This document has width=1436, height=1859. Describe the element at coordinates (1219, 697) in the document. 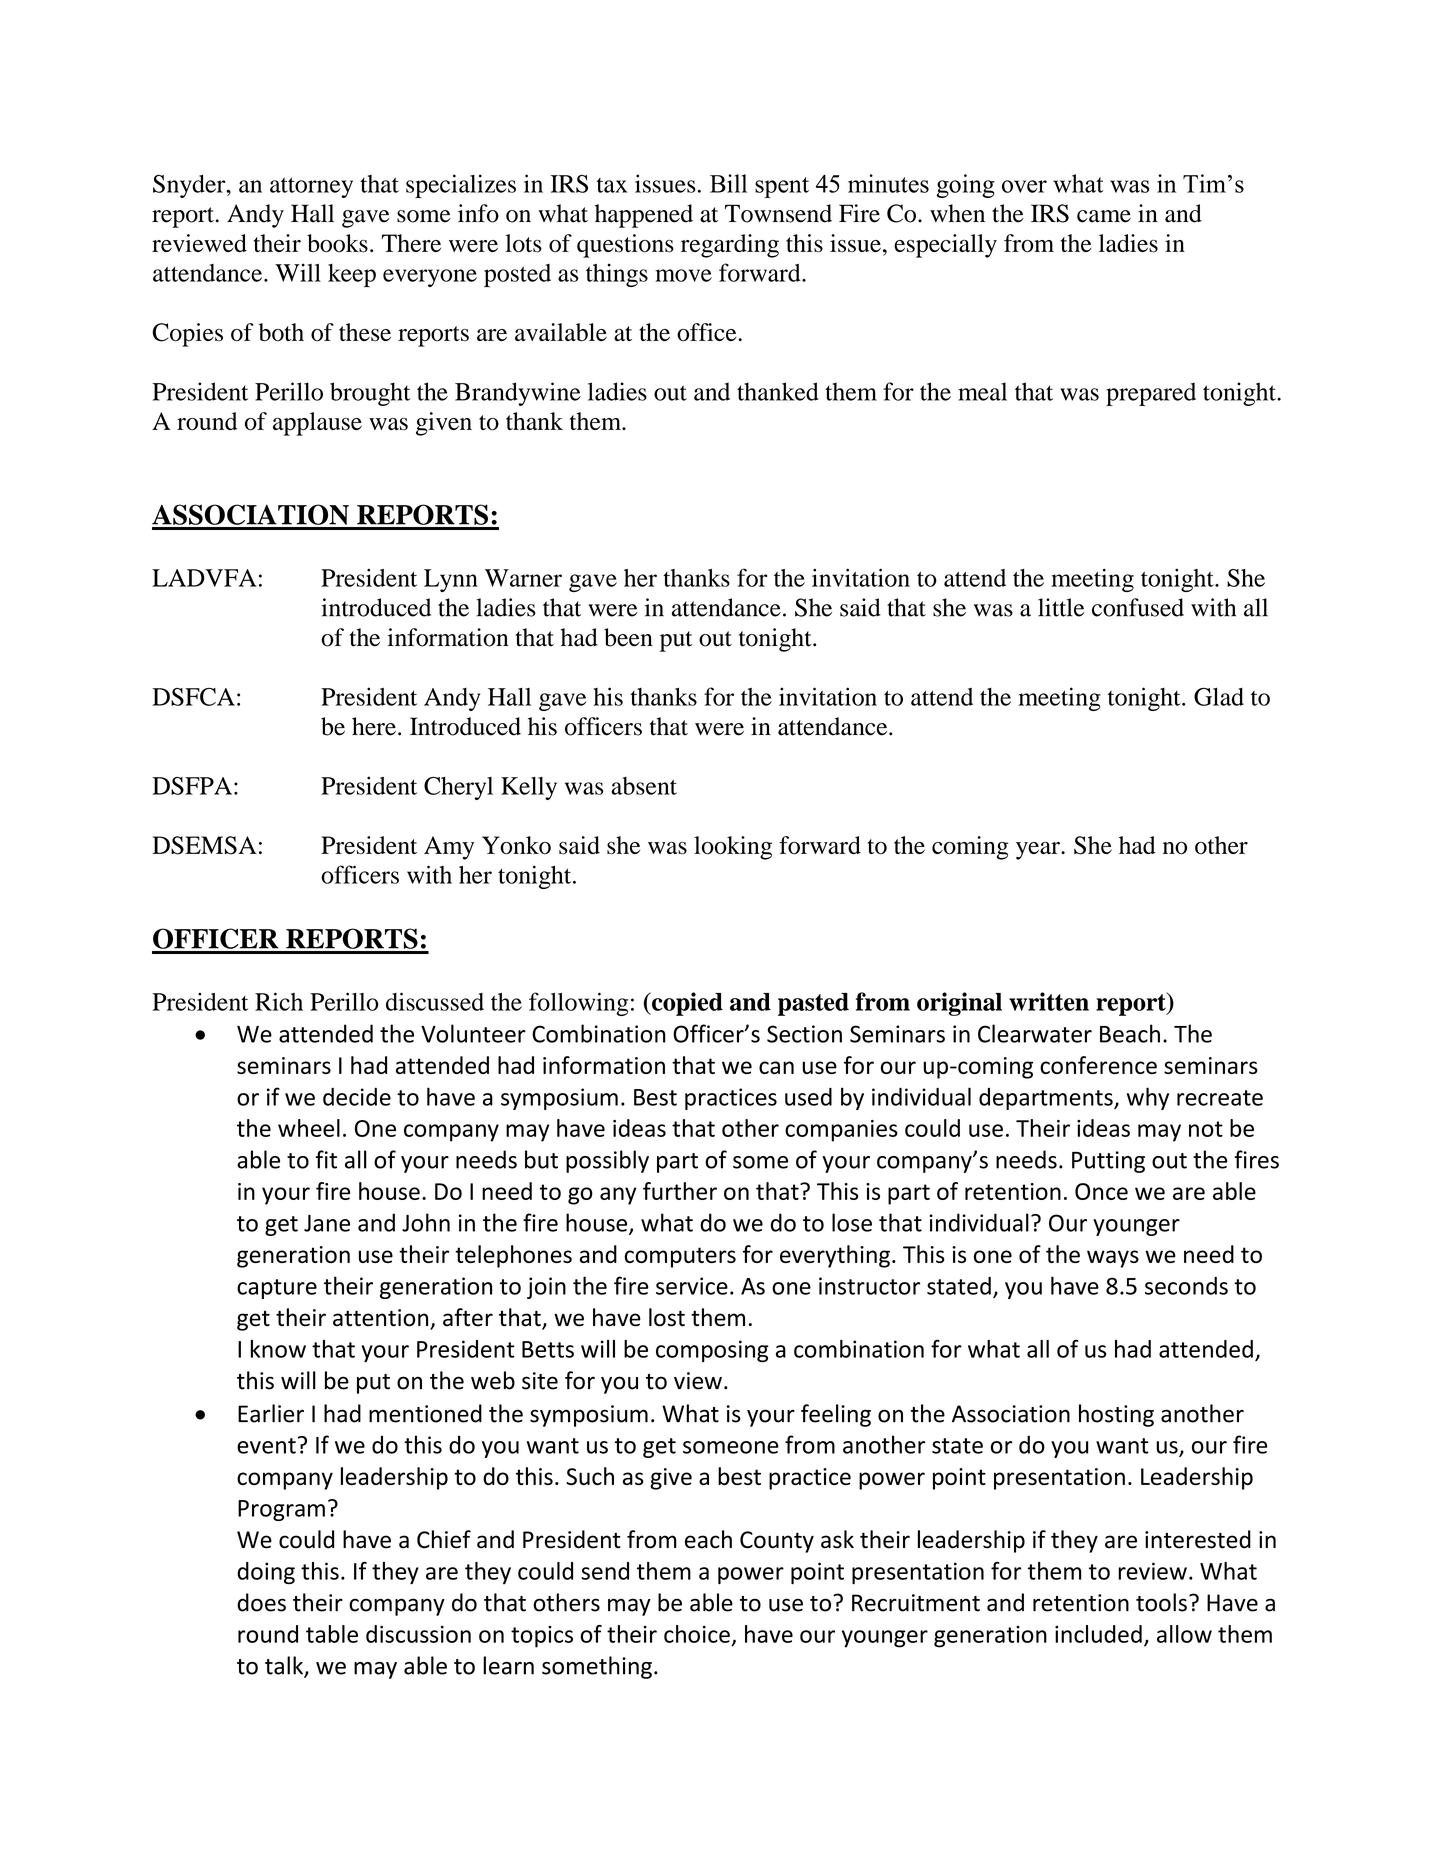

I see `Glad` at that location.
